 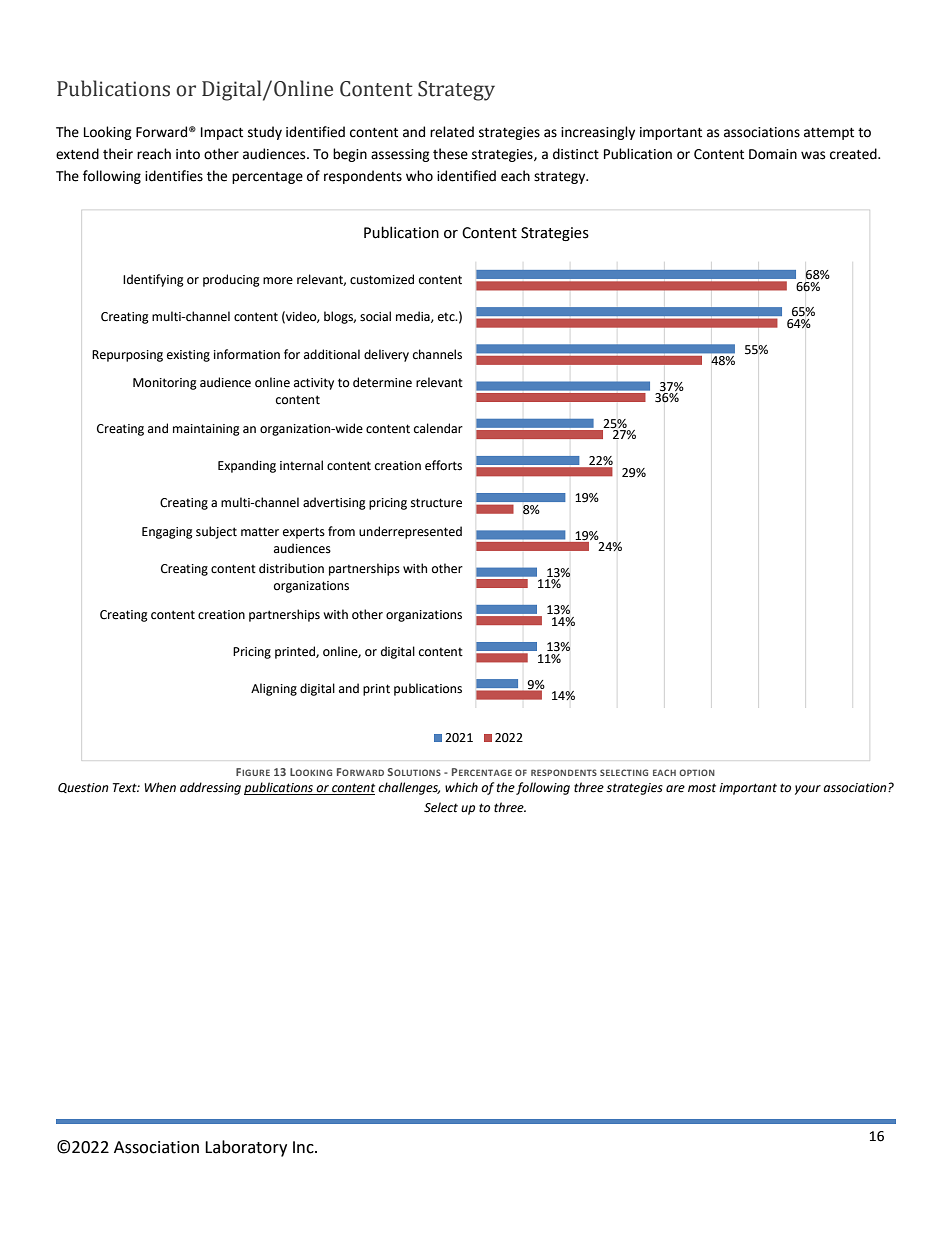 I want to click on identifies, so click(x=174, y=176).
